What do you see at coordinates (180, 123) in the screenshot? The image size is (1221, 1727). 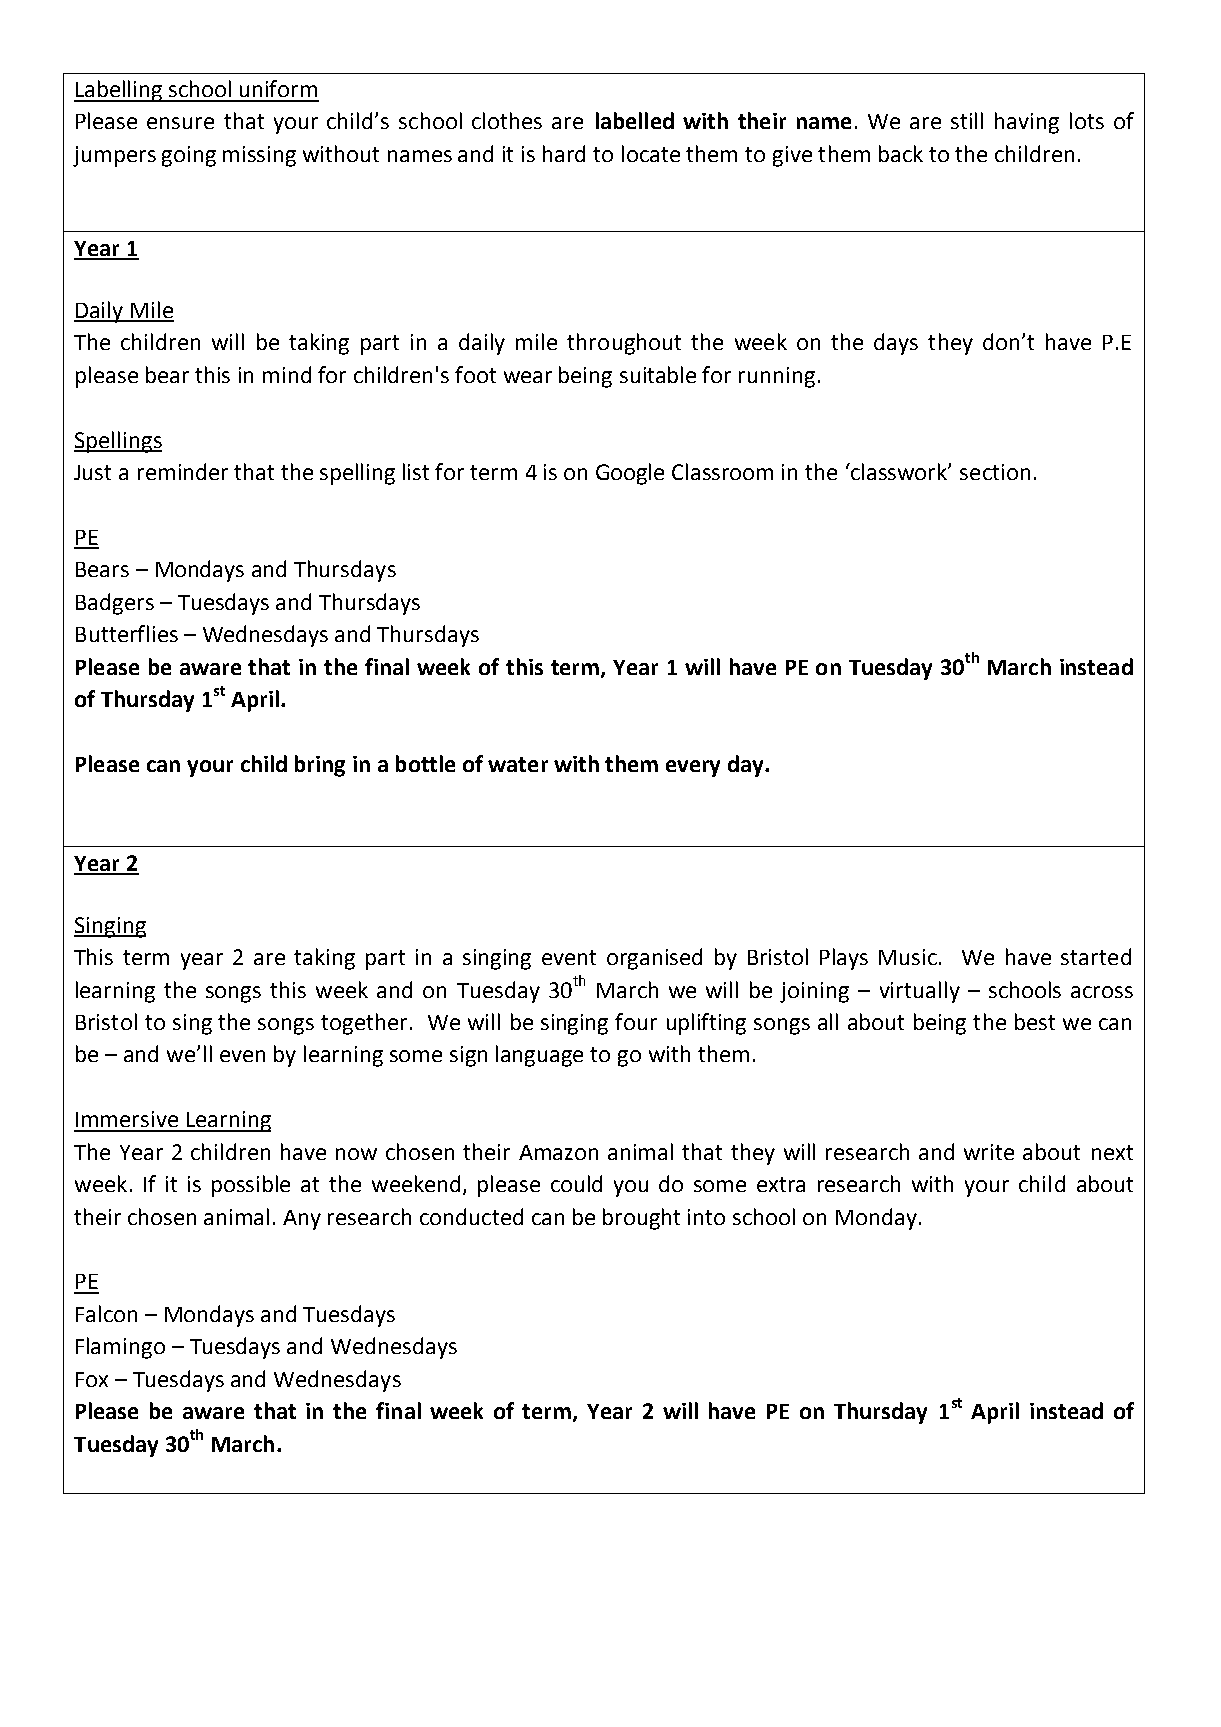 I see `ensure` at bounding box center [180, 123].
